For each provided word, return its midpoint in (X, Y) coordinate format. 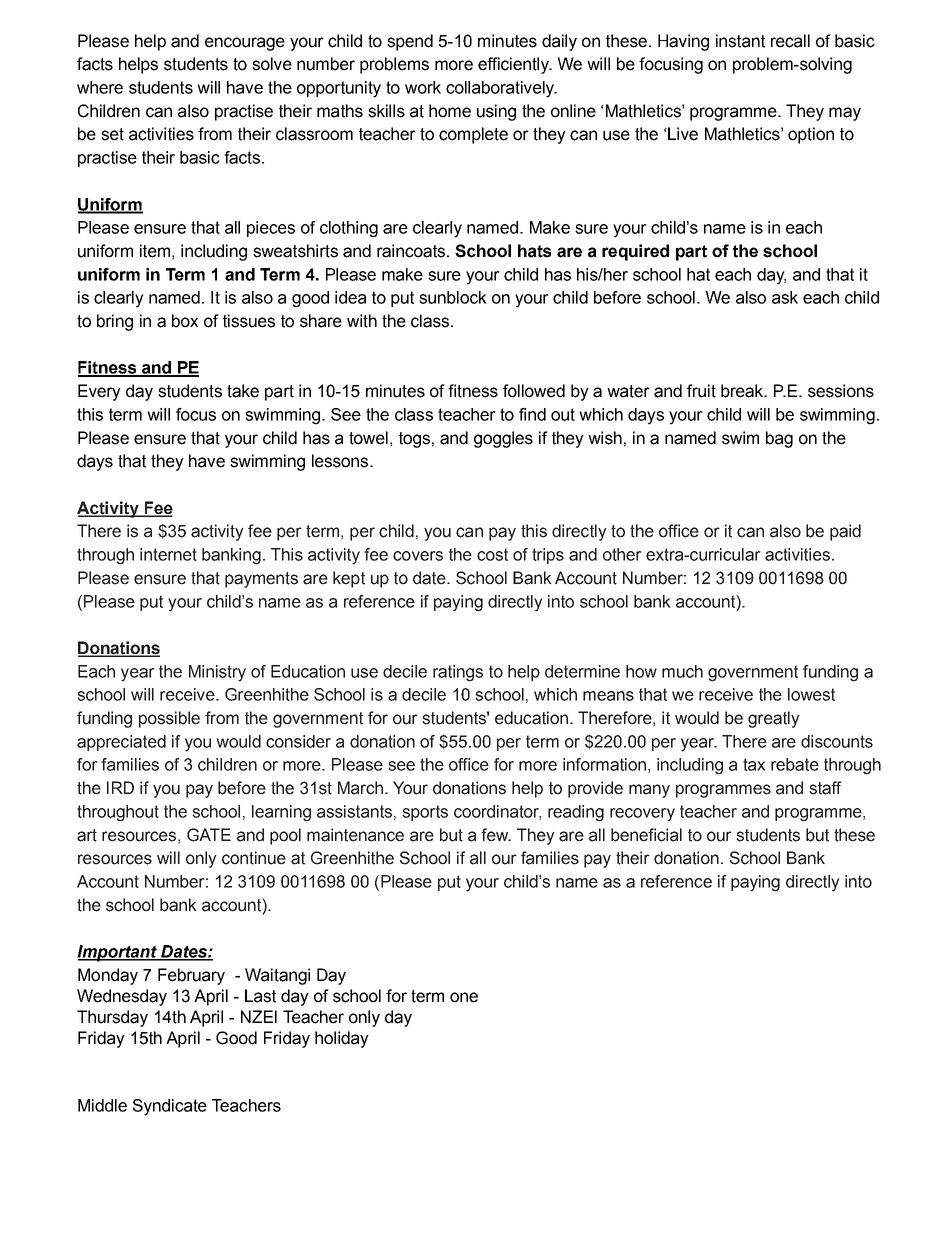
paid (845, 532)
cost (492, 554)
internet (168, 554)
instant (740, 41)
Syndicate (170, 1107)
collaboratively (501, 89)
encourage (245, 44)
